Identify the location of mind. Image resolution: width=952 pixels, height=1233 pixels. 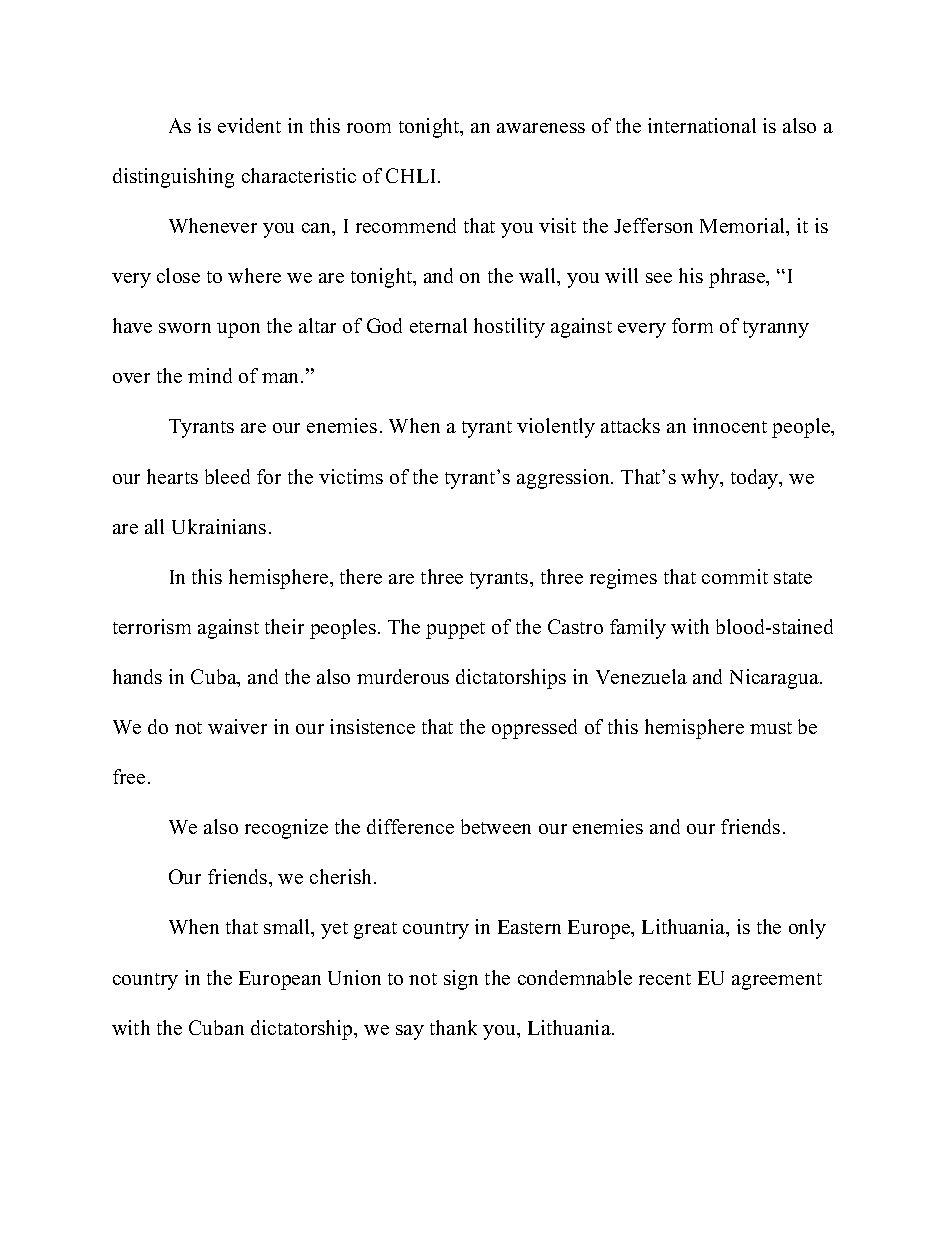
(210, 375).
